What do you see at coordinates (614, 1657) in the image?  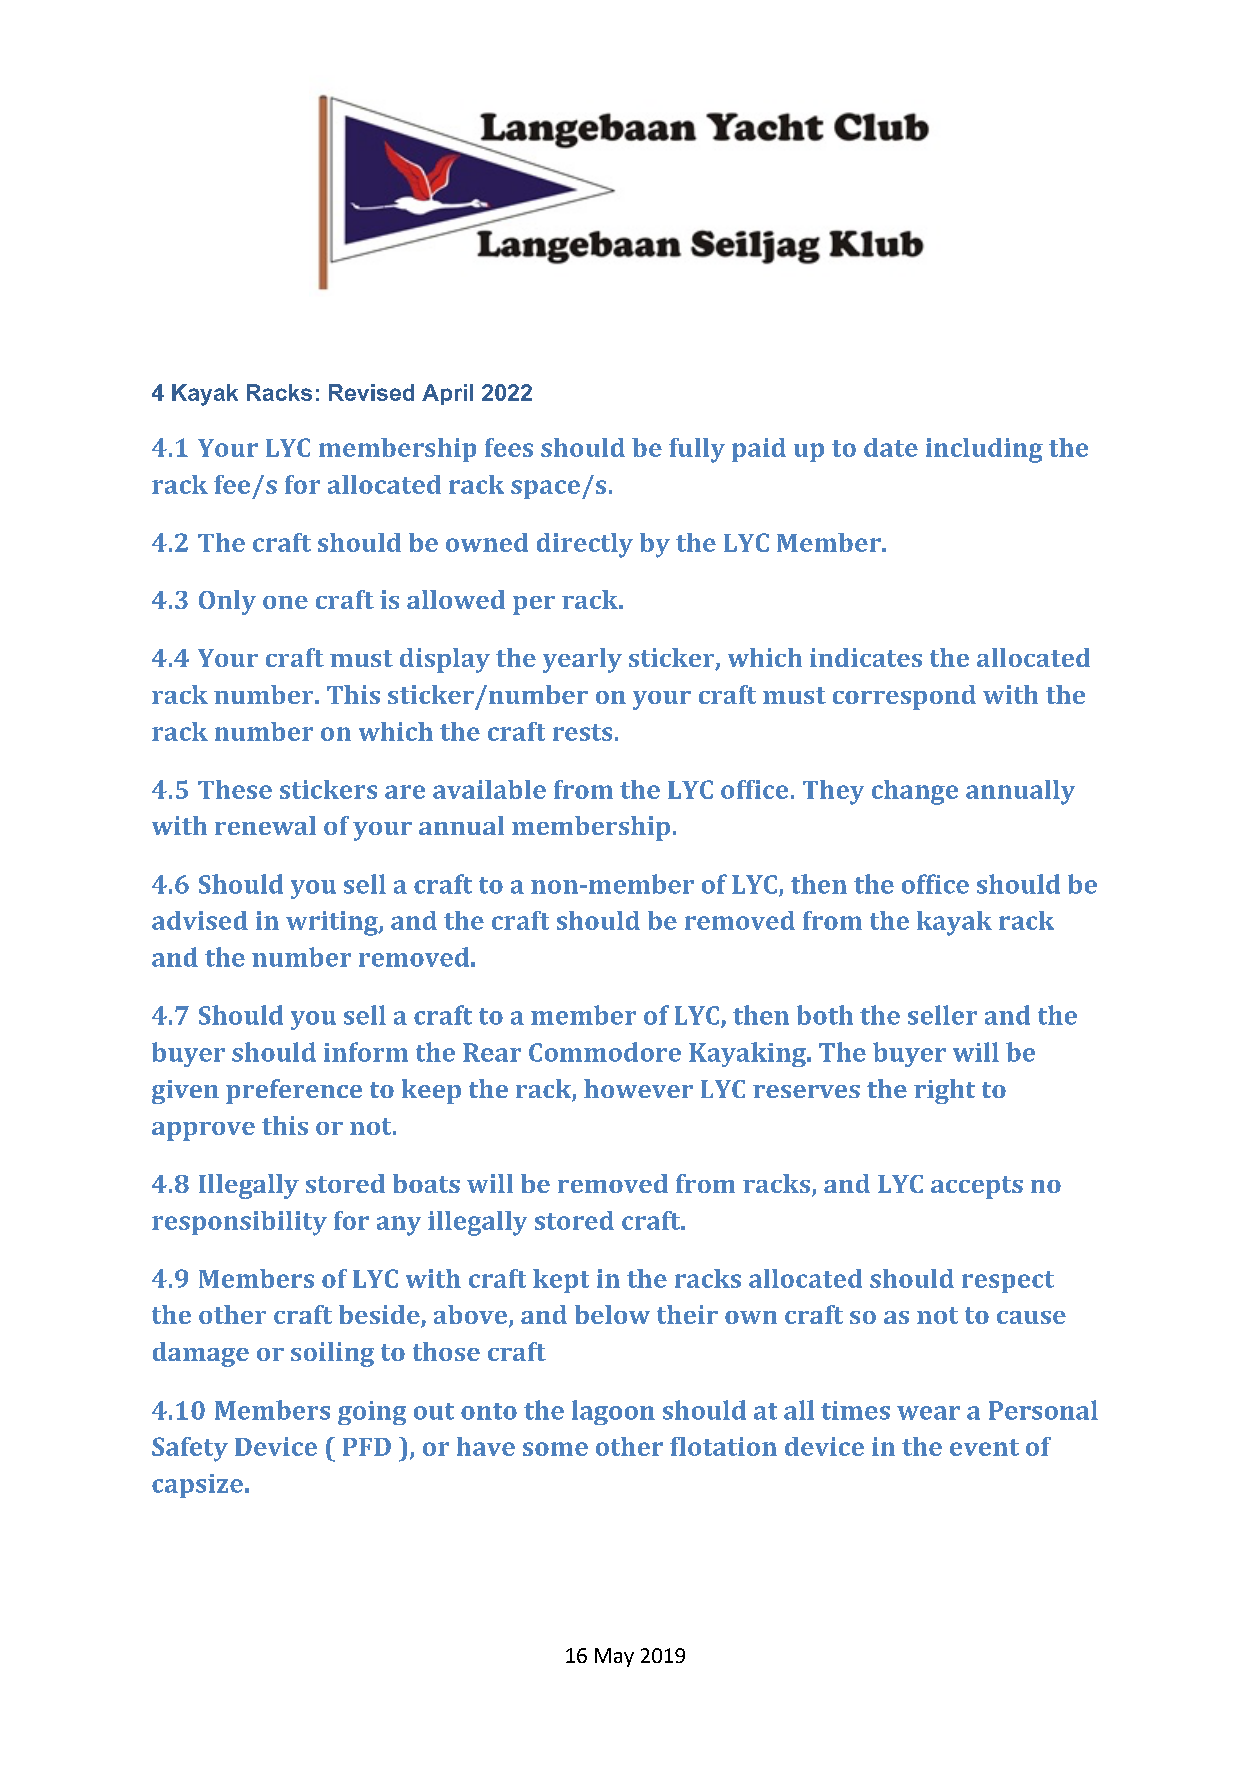 I see `May` at bounding box center [614, 1657].
